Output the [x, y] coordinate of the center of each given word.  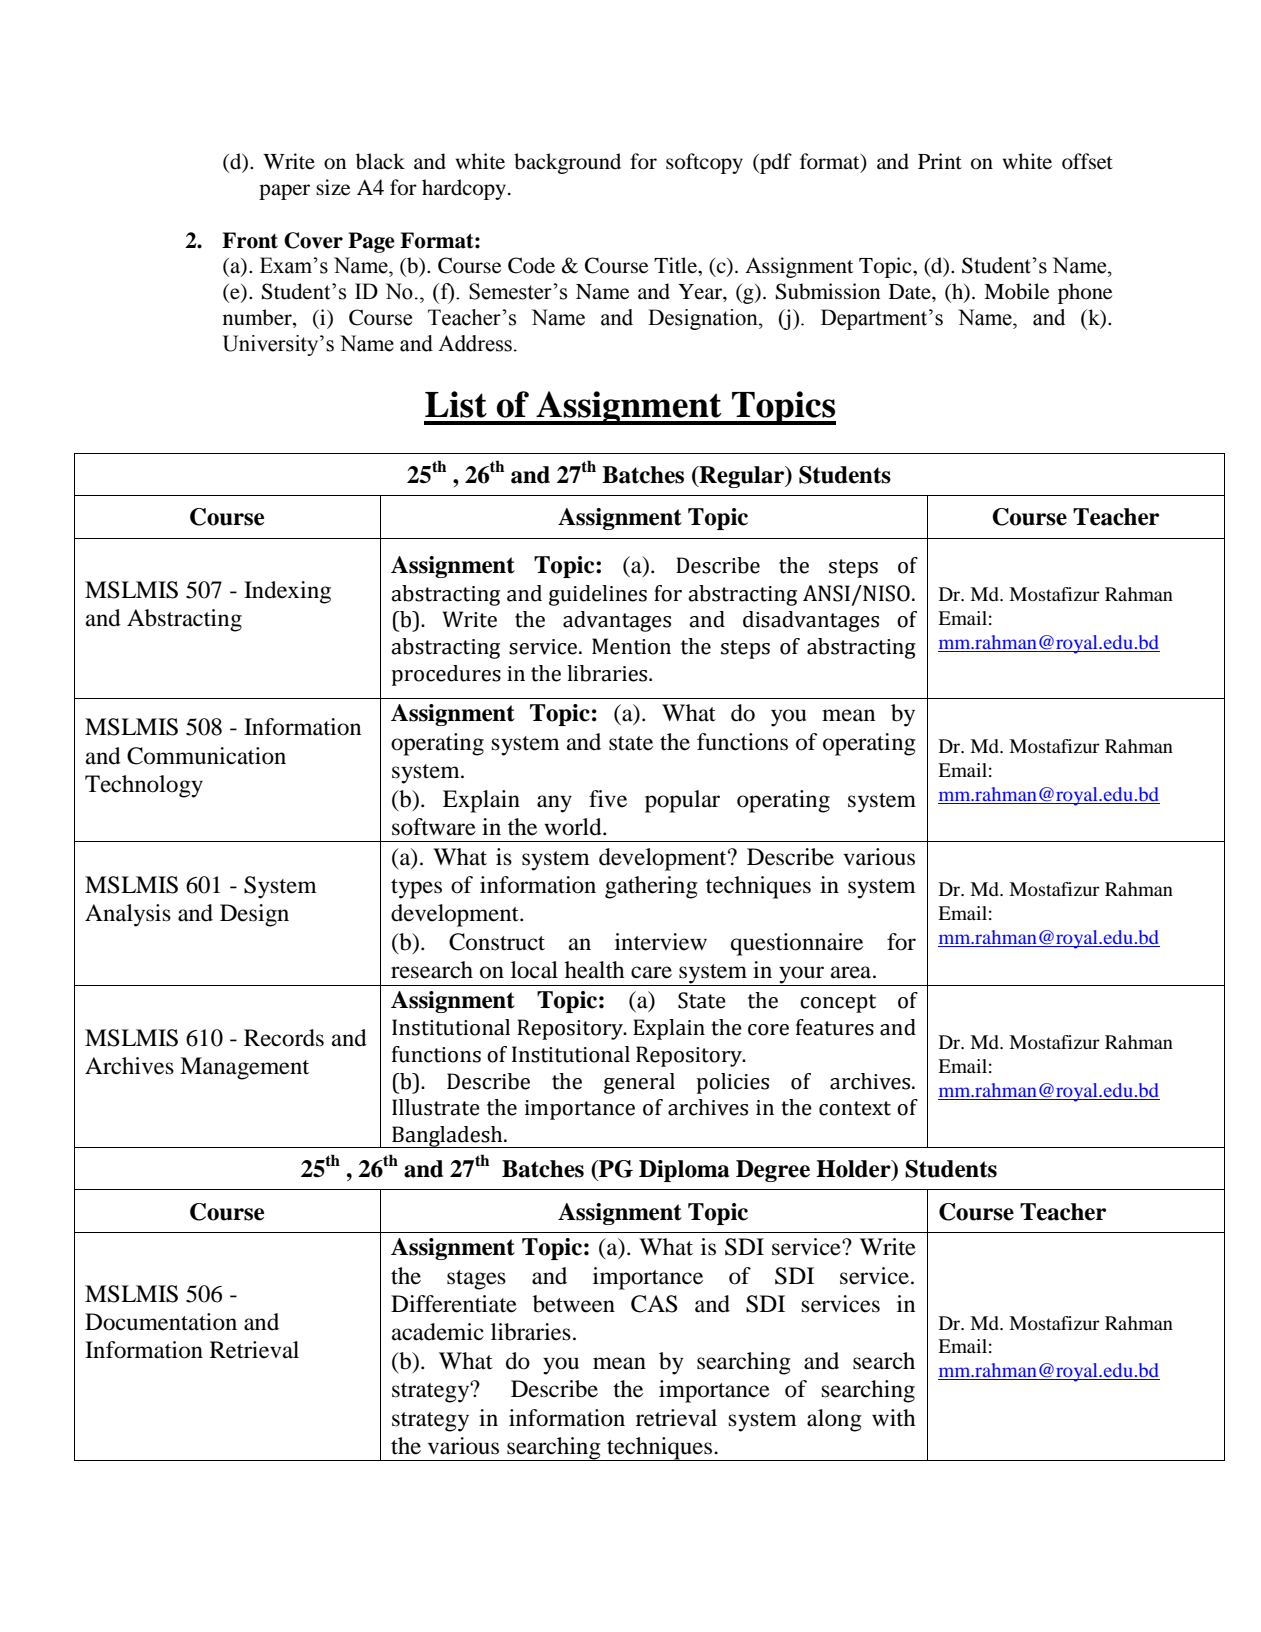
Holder [854, 1170]
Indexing [287, 592]
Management [244, 1068]
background [567, 163]
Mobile [1016, 291]
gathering [651, 887]
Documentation [161, 1322]
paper [284, 192]
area [852, 972]
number [258, 318]
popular [682, 801]
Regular [742, 477]
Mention [631, 646]
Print [940, 161]
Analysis [128, 915]
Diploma [684, 1171]
